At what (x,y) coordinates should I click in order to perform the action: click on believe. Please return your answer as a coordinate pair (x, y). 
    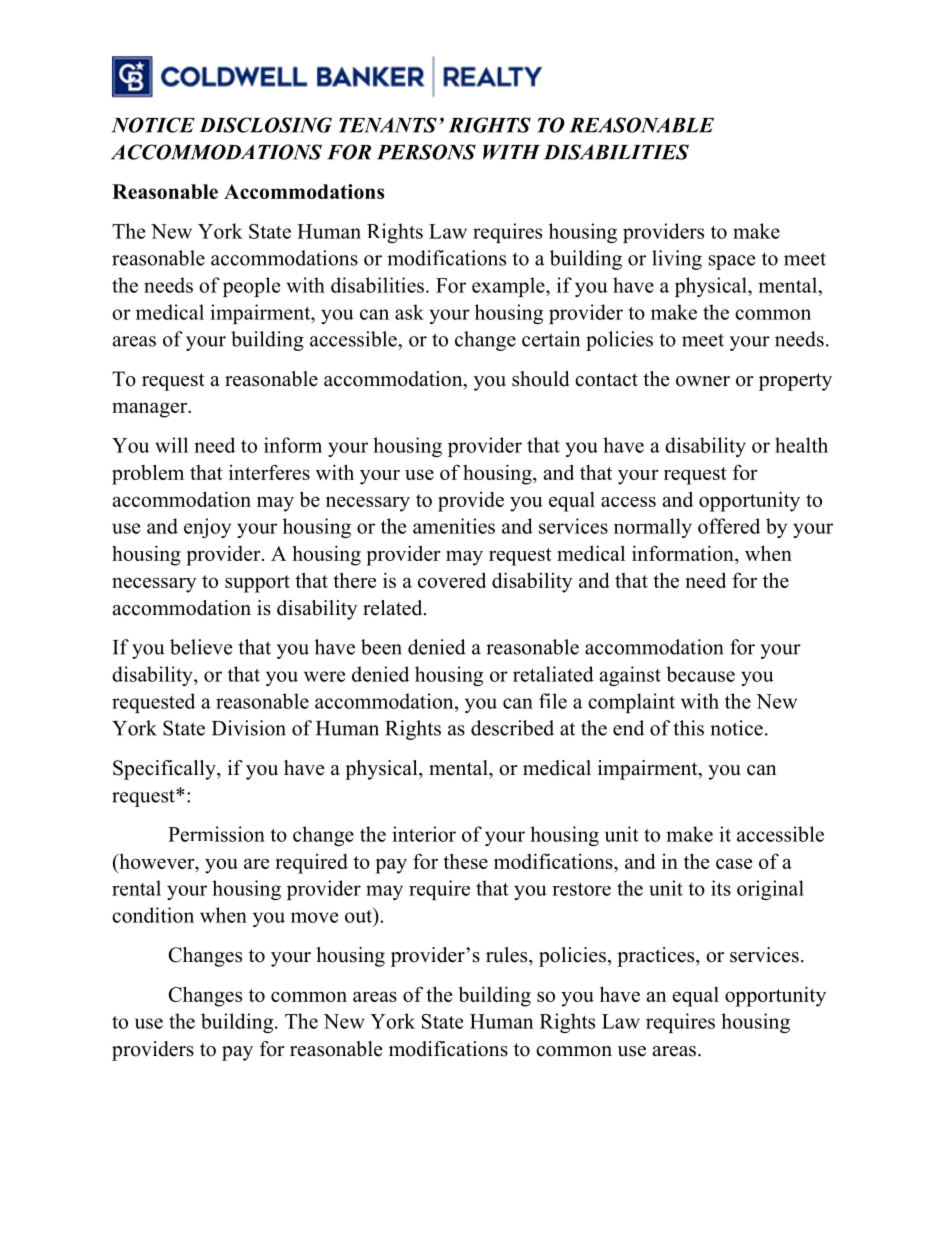
    Looking at the image, I should click on (201, 647).
